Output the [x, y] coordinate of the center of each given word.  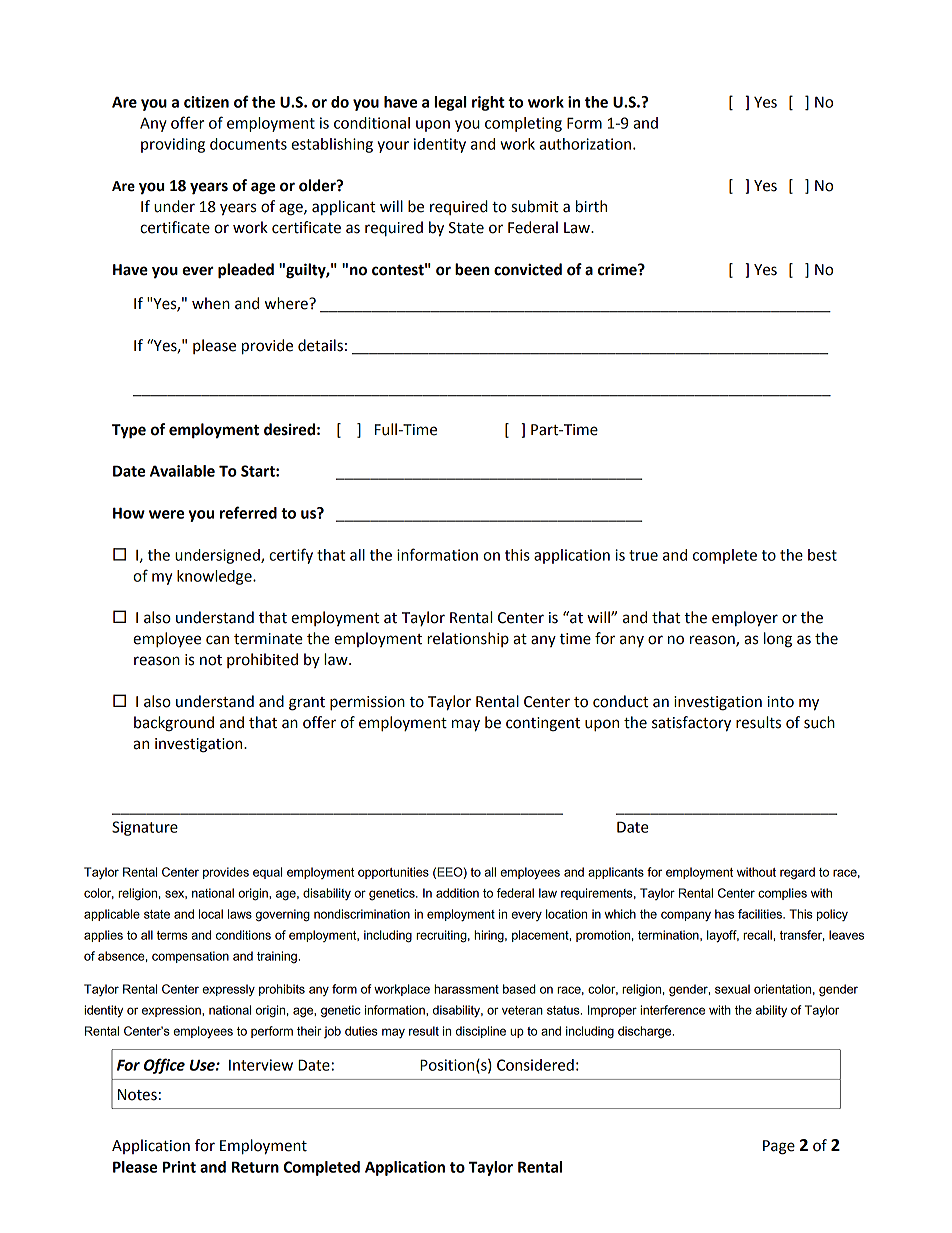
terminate [268, 639]
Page [779, 1147]
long [778, 640]
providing [173, 145]
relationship [468, 639]
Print [179, 1167]
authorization [585, 144]
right [488, 103]
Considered [535, 1065]
